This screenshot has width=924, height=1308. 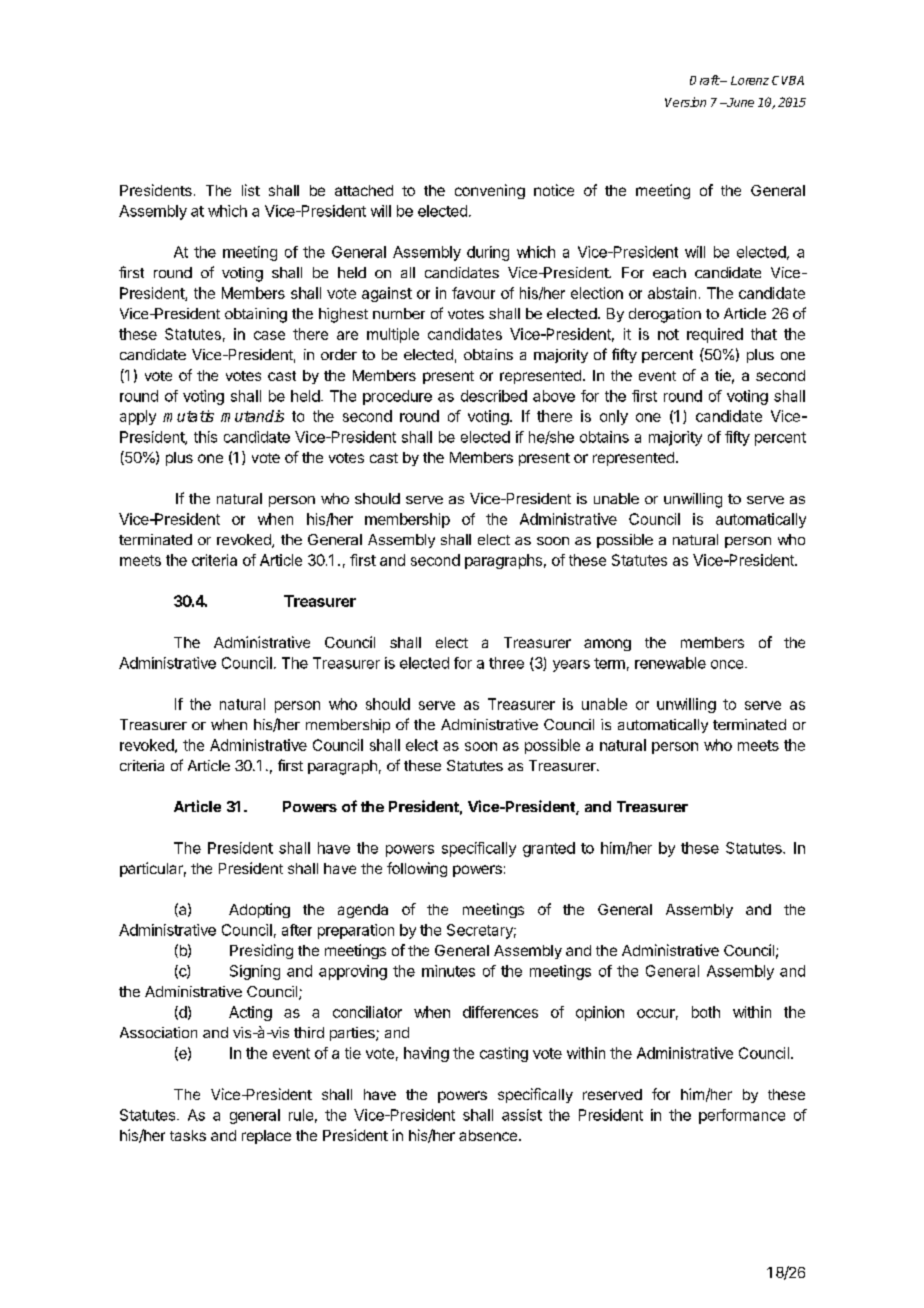 What do you see at coordinates (715, 335) in the screenshot?
I see `required` at bounding box center [715, 335].
